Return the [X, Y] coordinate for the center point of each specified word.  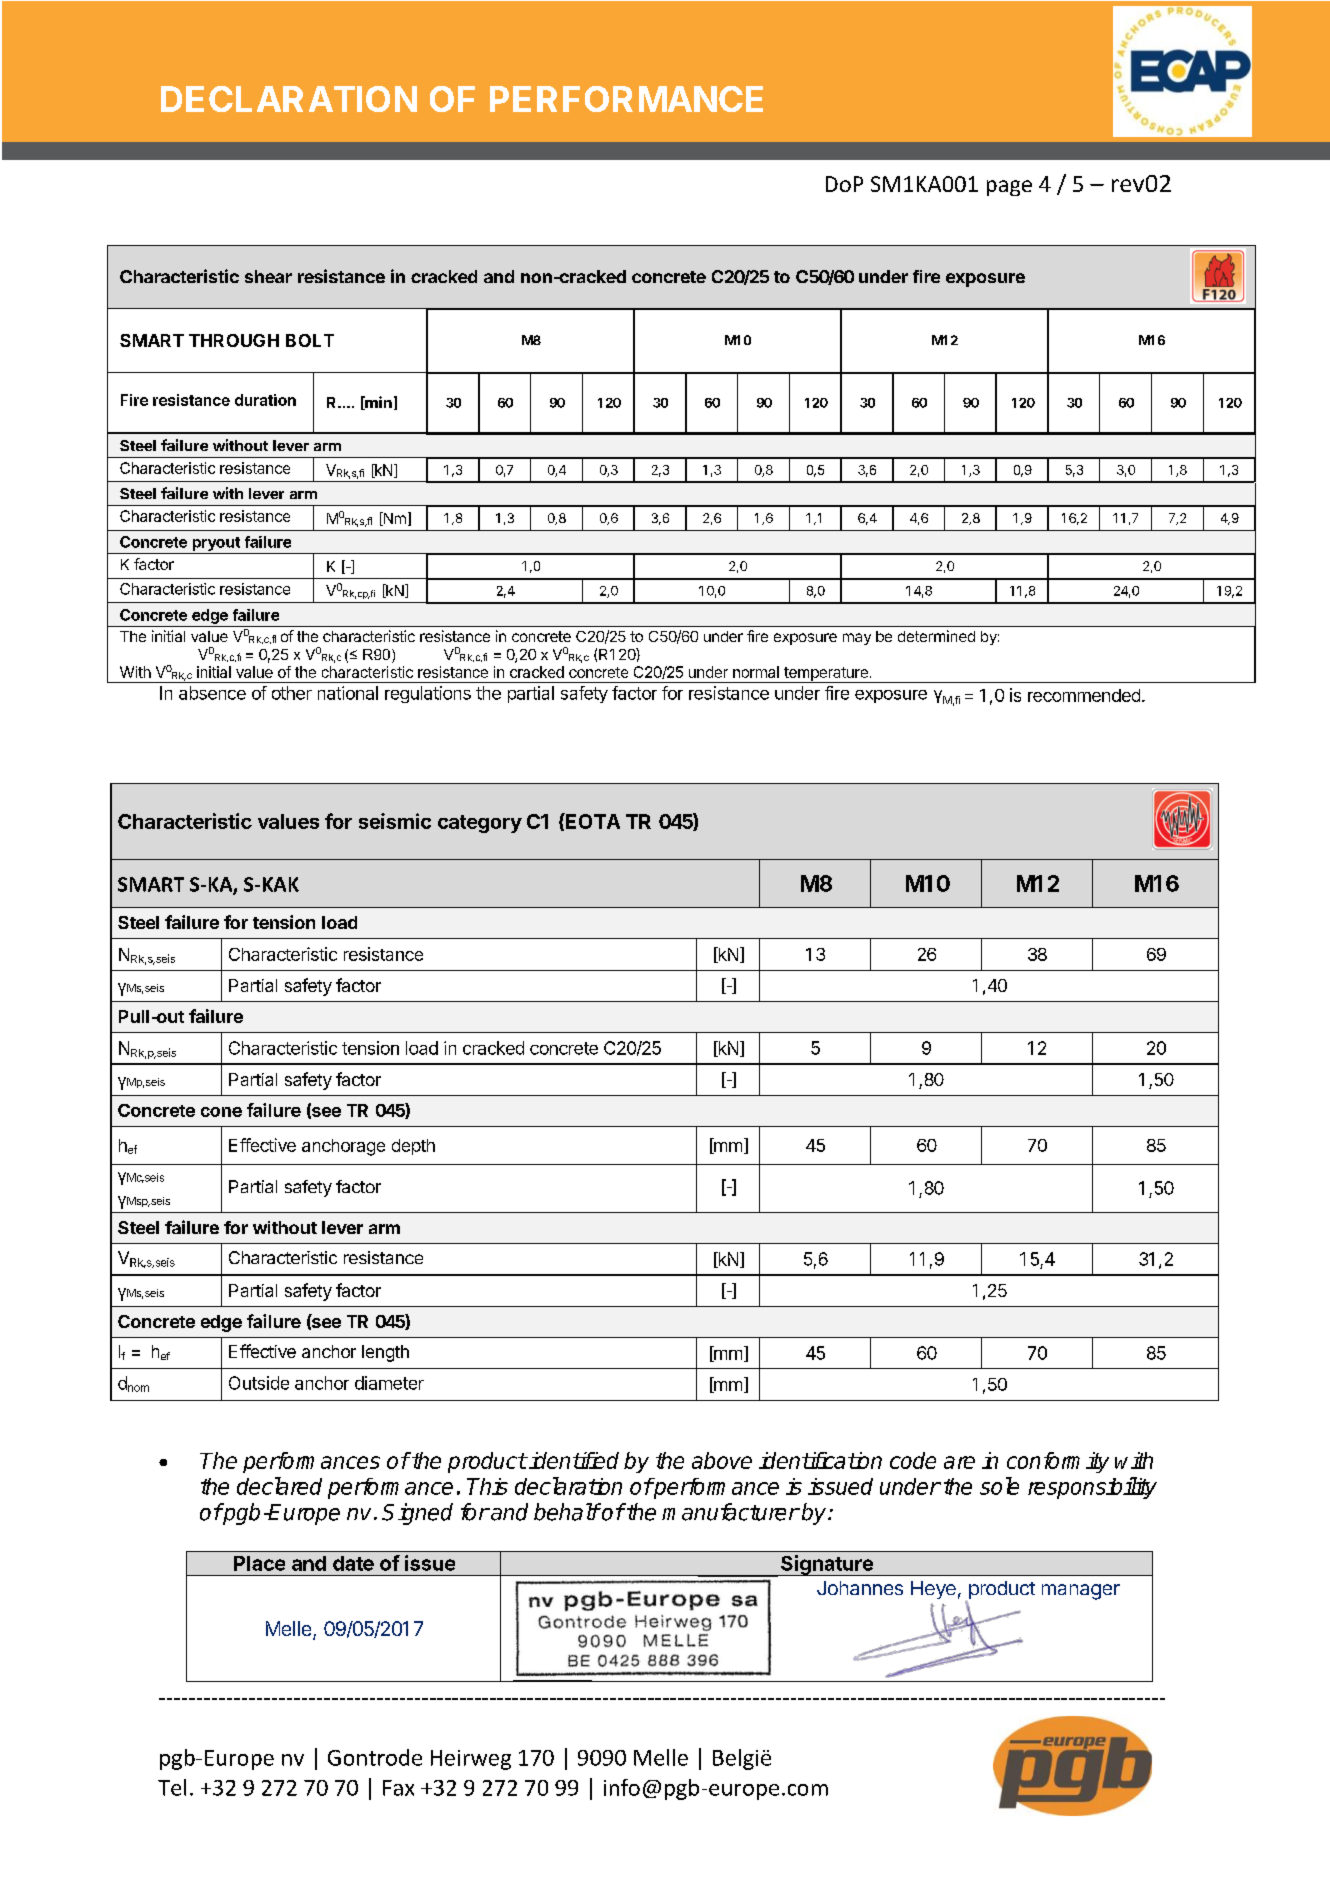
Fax [398, 1788]
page [1009, 188]
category [480, 824]
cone [221, 1112]
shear [268, 276]
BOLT [310, 340]
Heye [933, 1590]
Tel [172, 1787]
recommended [1084, 695]
